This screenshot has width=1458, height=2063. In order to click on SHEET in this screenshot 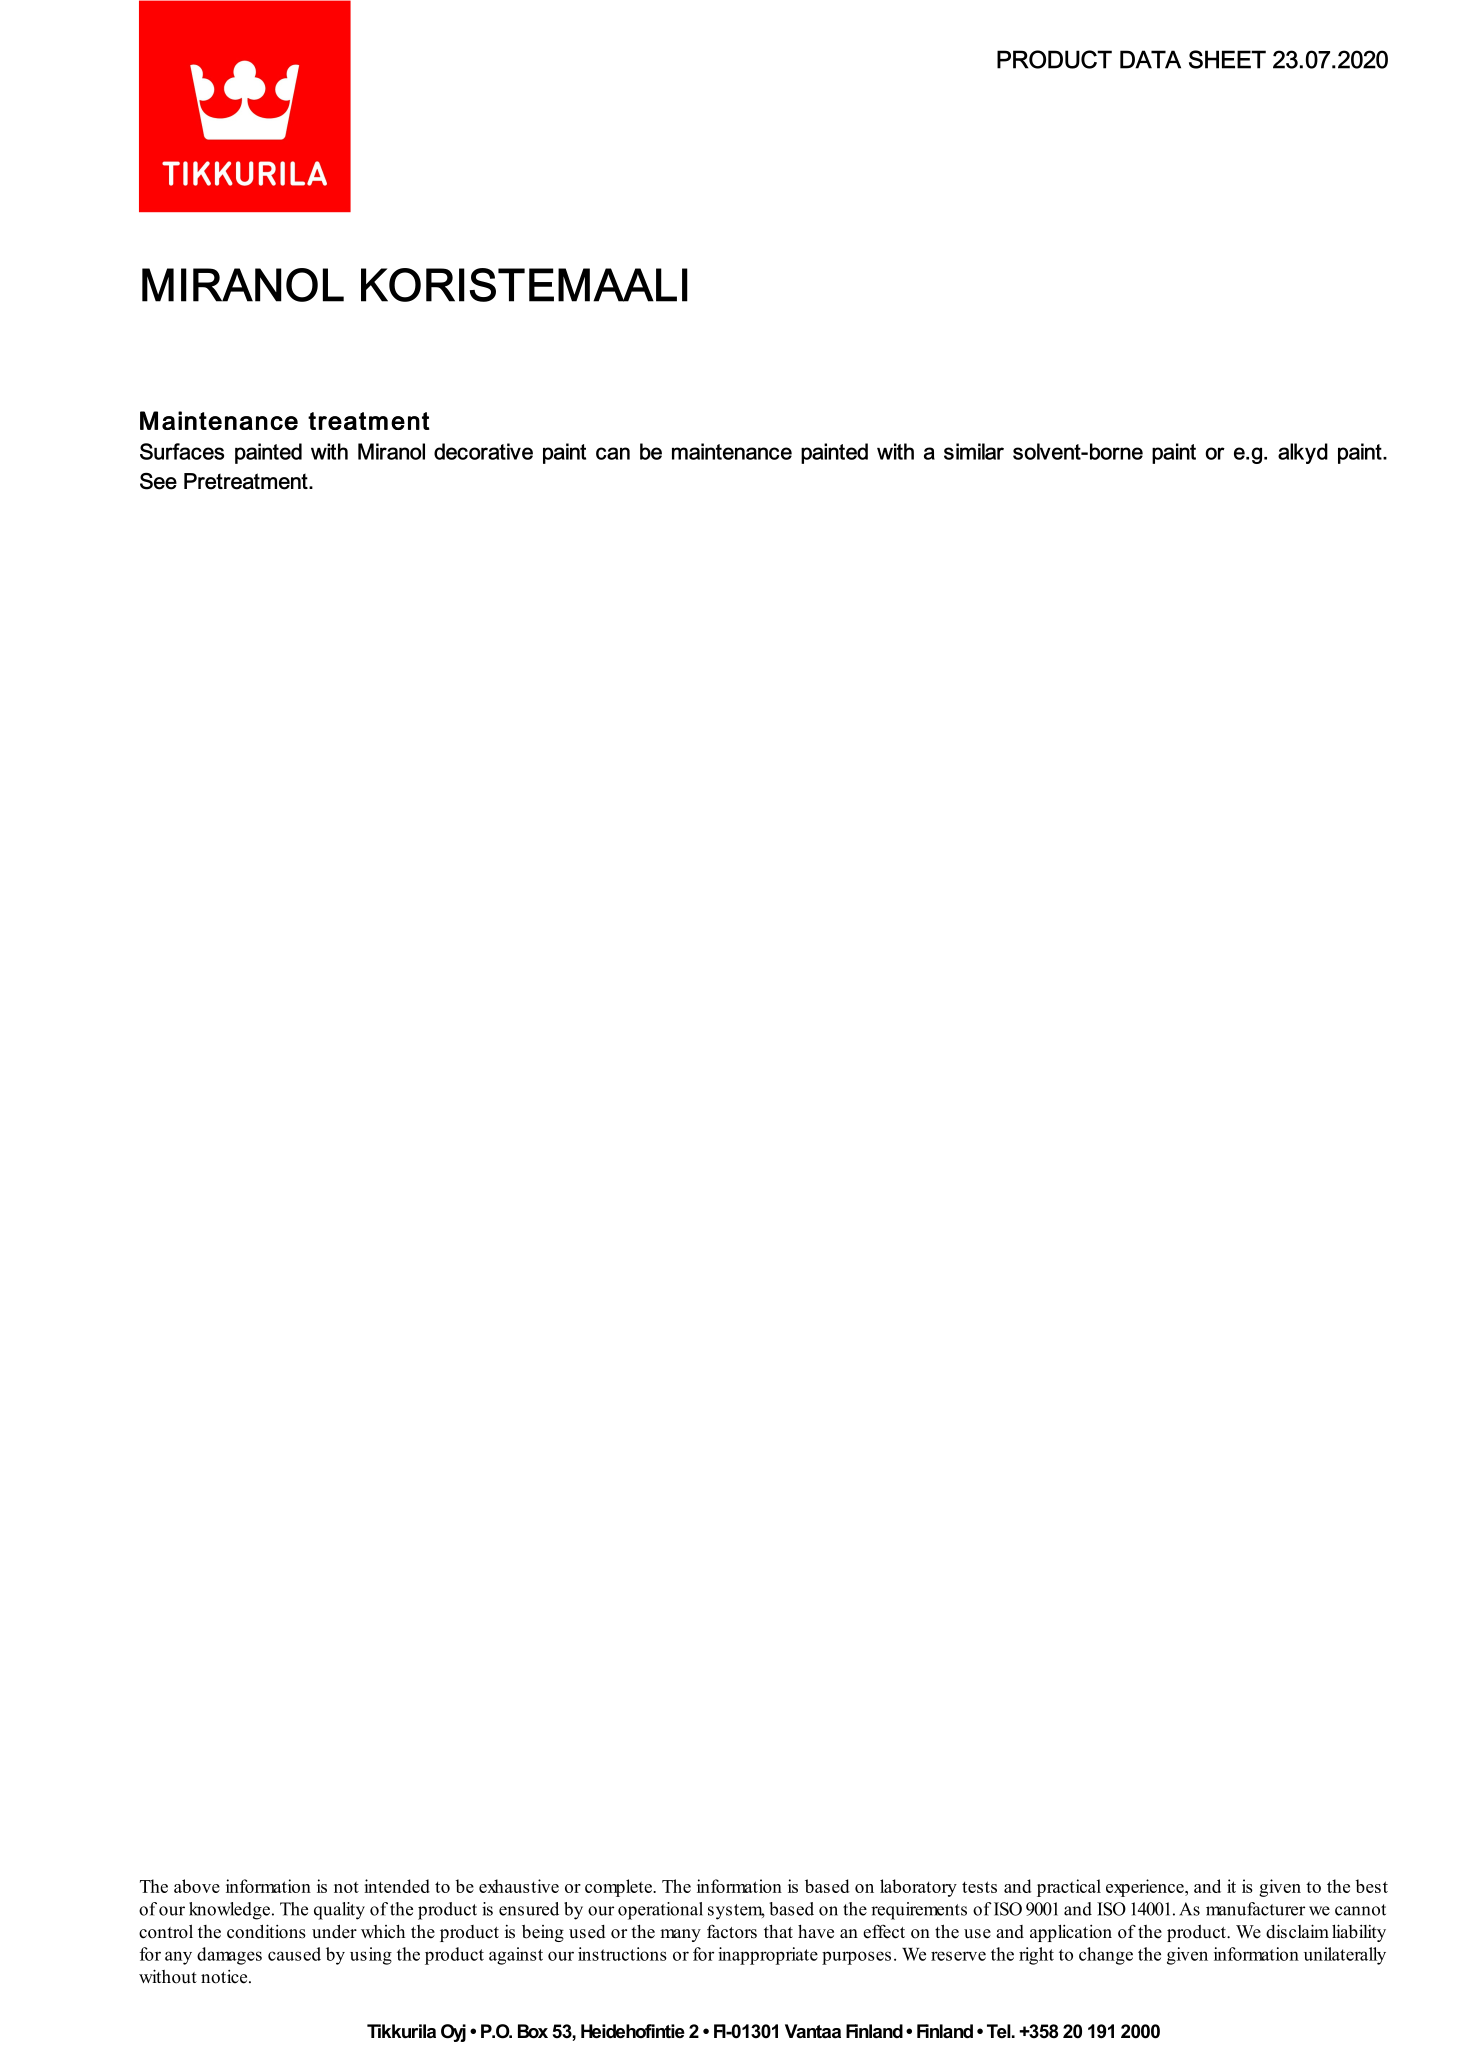, I will do `click(1227, 59)`.
